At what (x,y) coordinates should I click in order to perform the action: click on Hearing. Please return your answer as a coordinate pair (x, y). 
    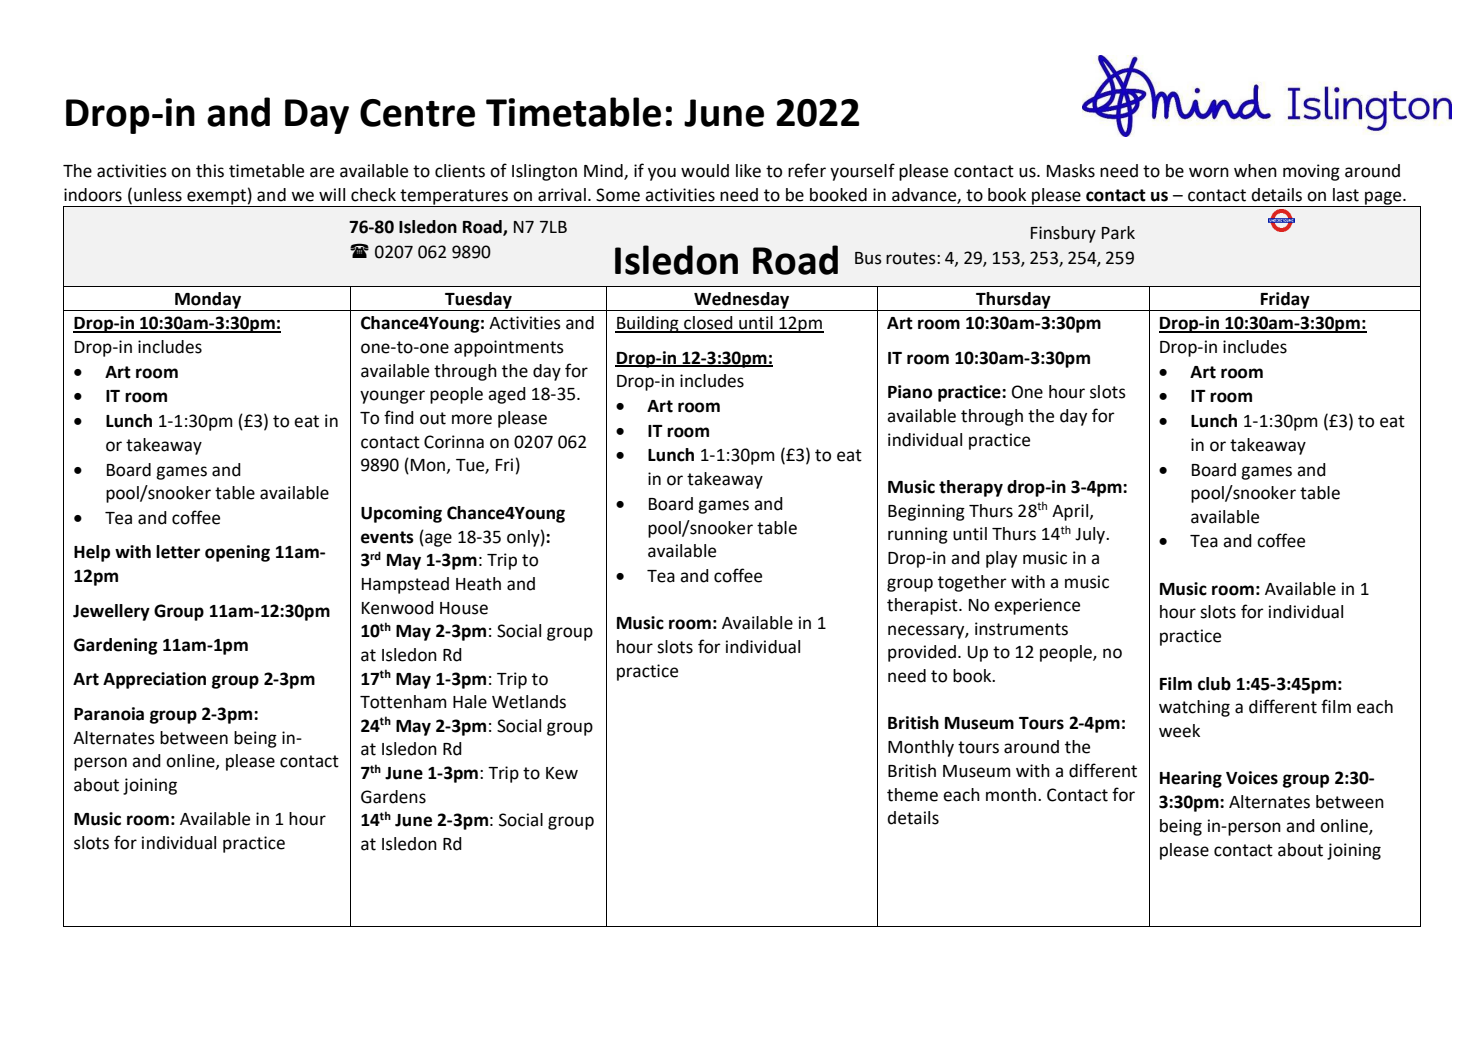
    Looking at the image, I should click on (1191, 779).
